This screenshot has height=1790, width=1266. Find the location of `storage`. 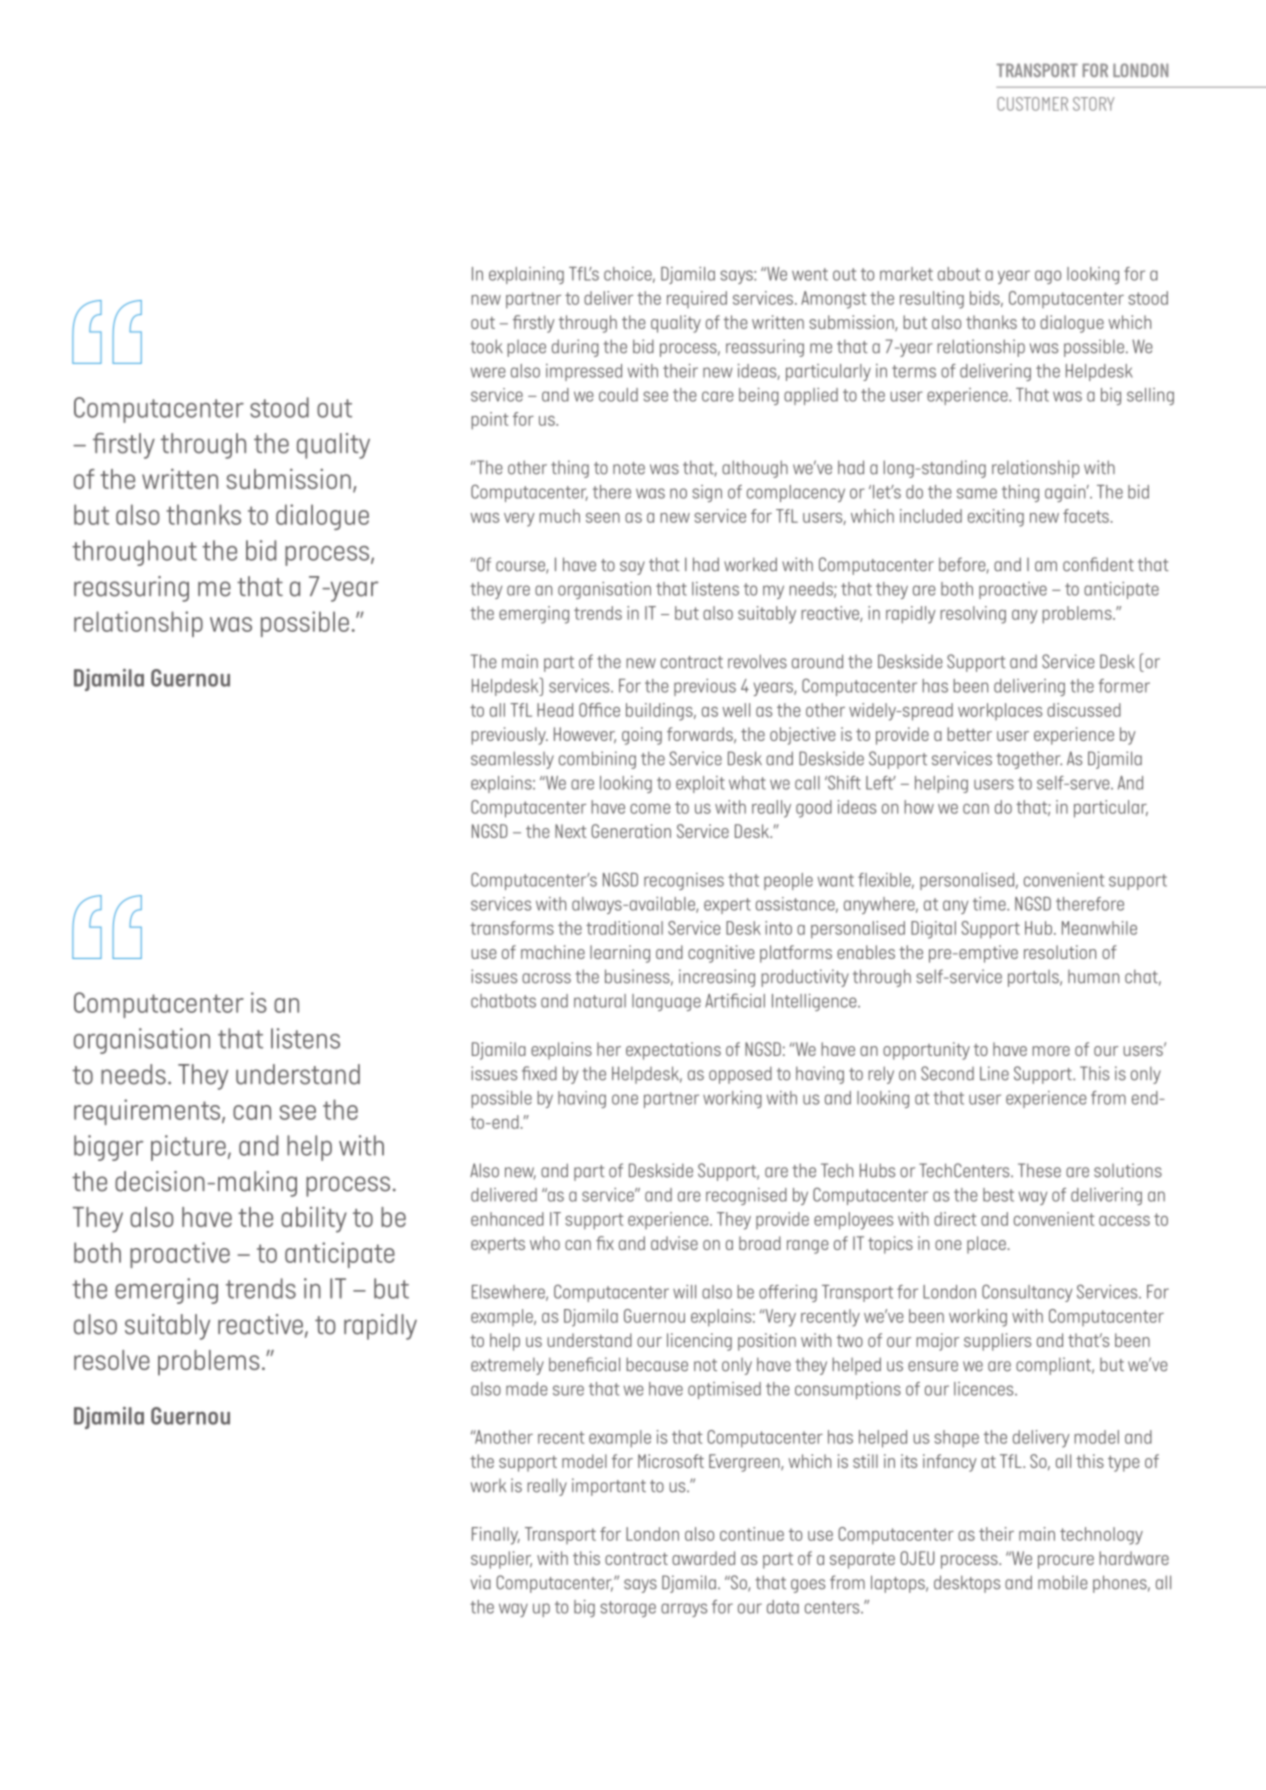

storage is located at coordinates (628, 1609).
